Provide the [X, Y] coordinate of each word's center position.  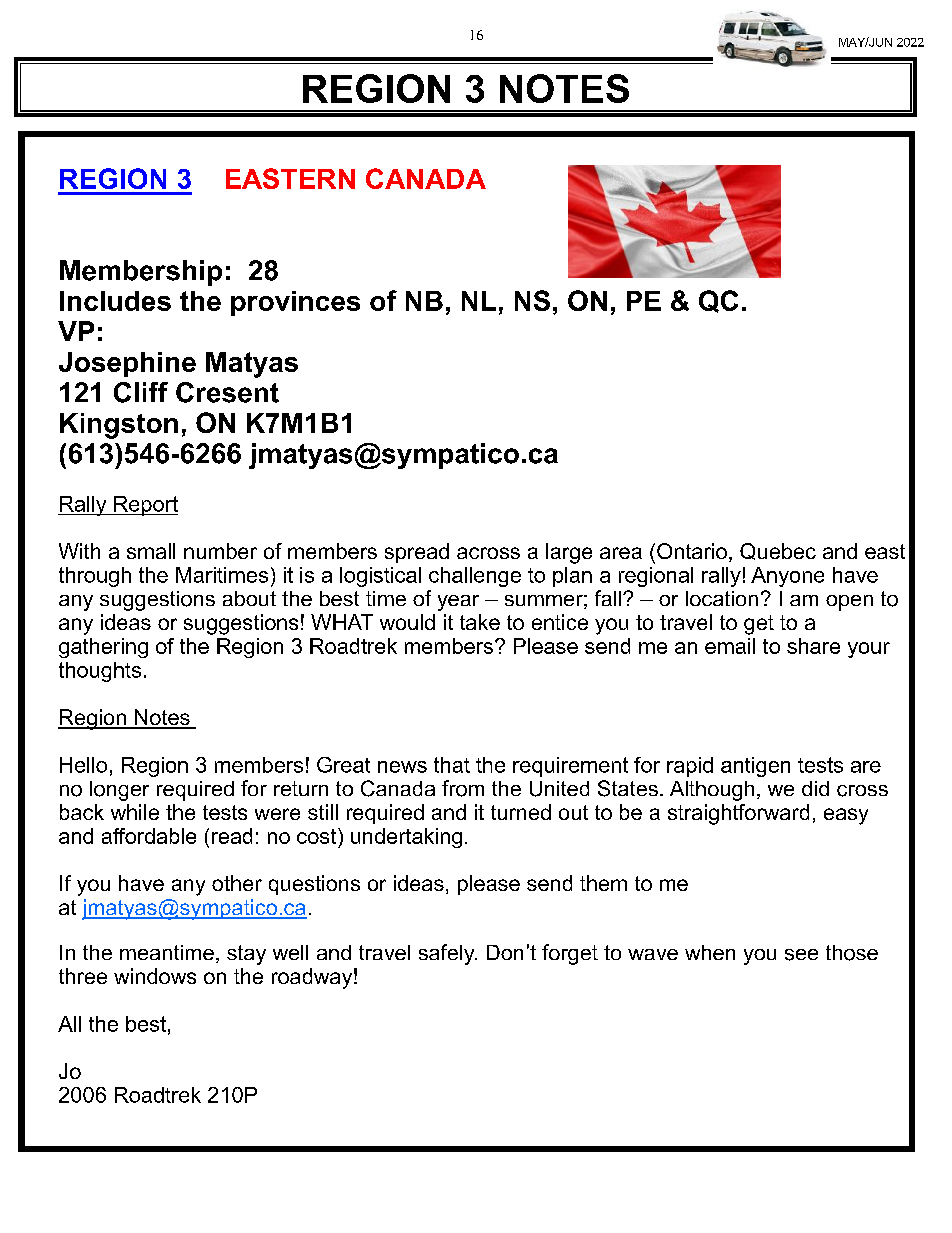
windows [155, 976]
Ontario [692, 551]
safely [448, 954]
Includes [115, 301]
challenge [475, 577]
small [151, 551]
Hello [83, 765]
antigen [755, 767]
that [452, 765]
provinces [295, 303]
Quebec [778, 551]
